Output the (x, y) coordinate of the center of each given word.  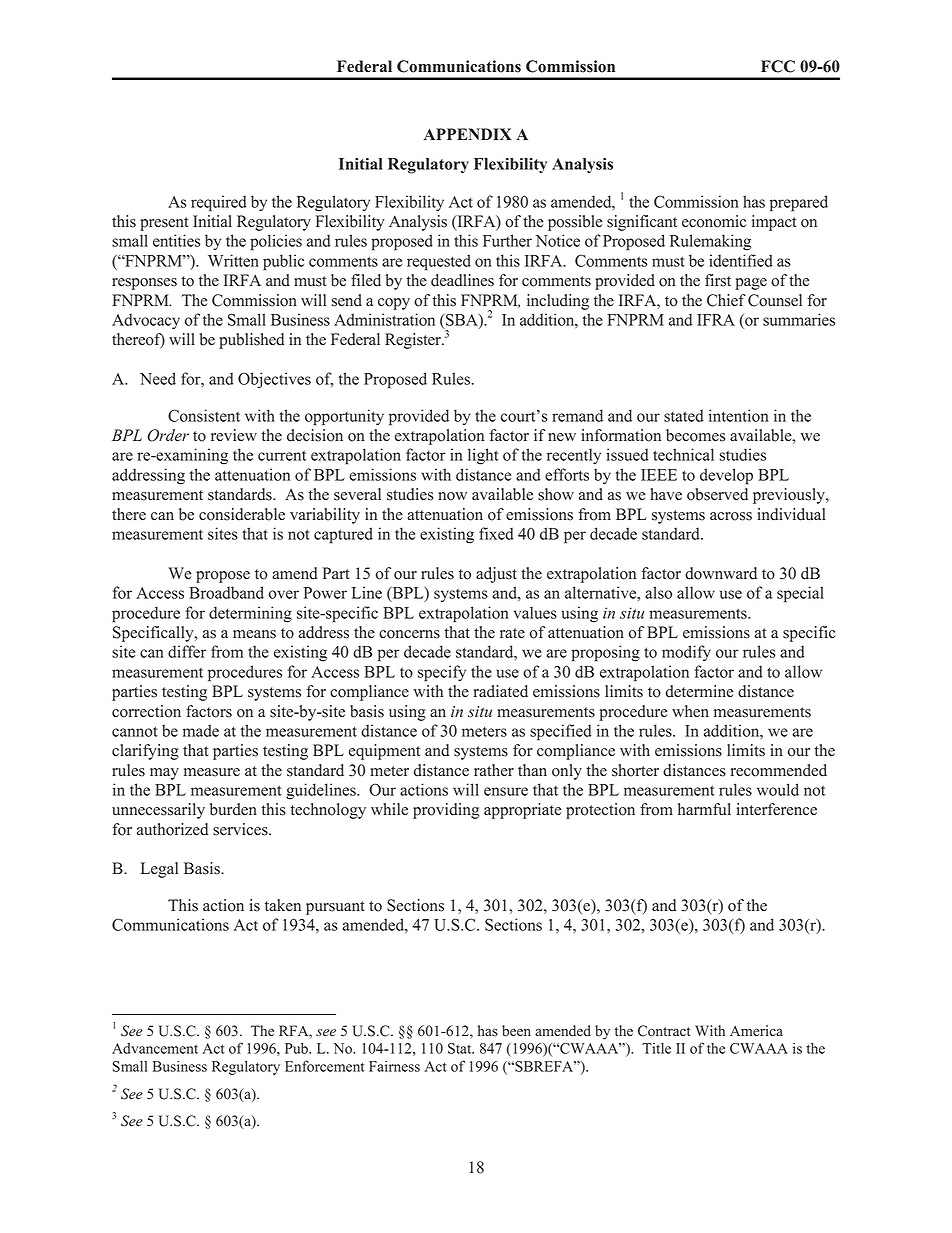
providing (446, 811)
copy (394, 304)
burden (233, 809)
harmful (704, 809)
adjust (496, 575)
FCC (778, 66)
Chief (726, 300)
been (516, 1031)
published (251, 341)
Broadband (226, 592)
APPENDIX (467, 134)
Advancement (155, 1048)
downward (721, 573)
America (756, 1031)
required (219, 203)
